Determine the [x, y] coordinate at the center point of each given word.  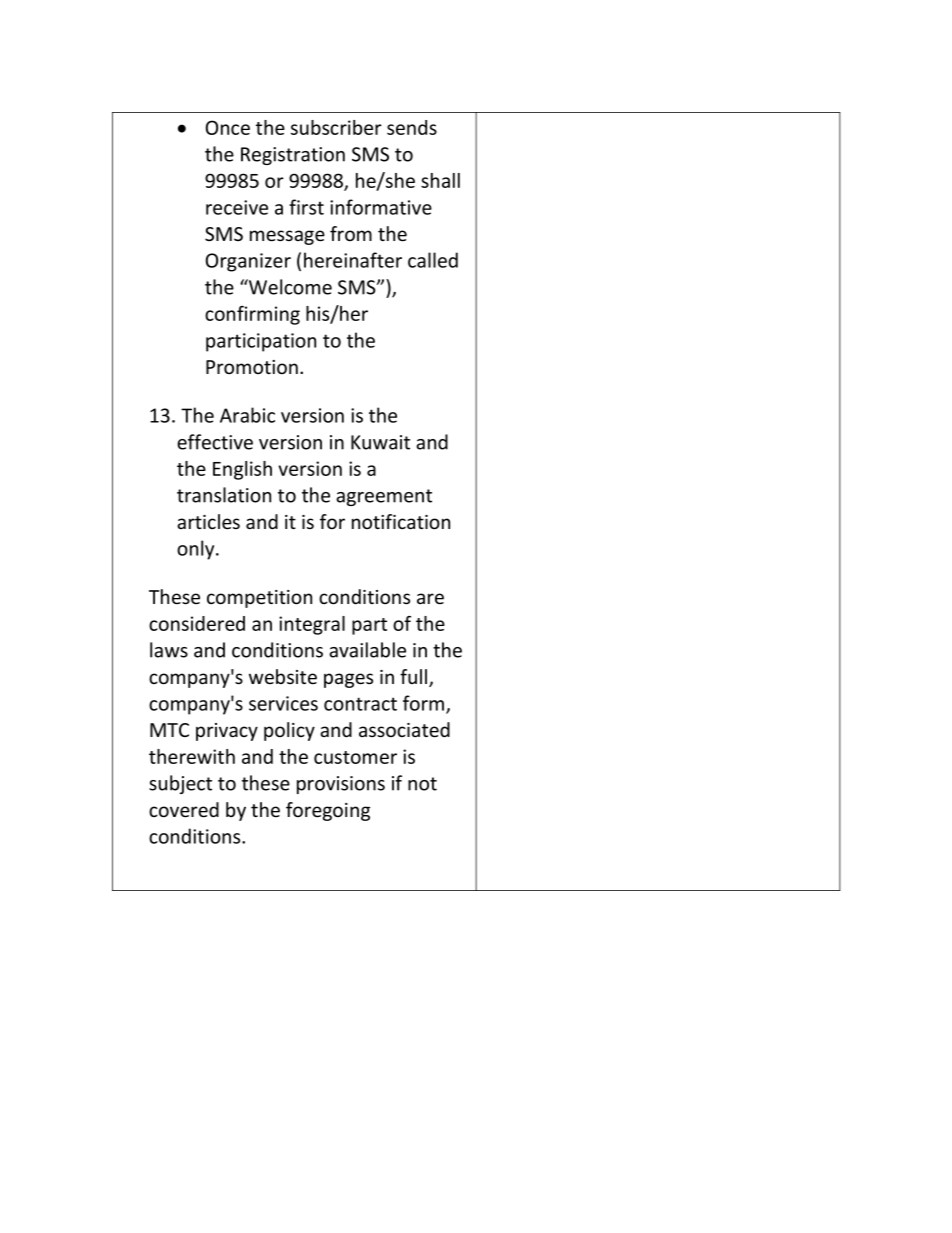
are [430, 598]
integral [312, 625]
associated [404, 730]
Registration [293, 156]
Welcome [289, 287]
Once [228, 127]
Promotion [252, 367]
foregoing [328, 811]
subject [180, 784]
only [197, 550]
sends [412, 127]
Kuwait [380, 442]
